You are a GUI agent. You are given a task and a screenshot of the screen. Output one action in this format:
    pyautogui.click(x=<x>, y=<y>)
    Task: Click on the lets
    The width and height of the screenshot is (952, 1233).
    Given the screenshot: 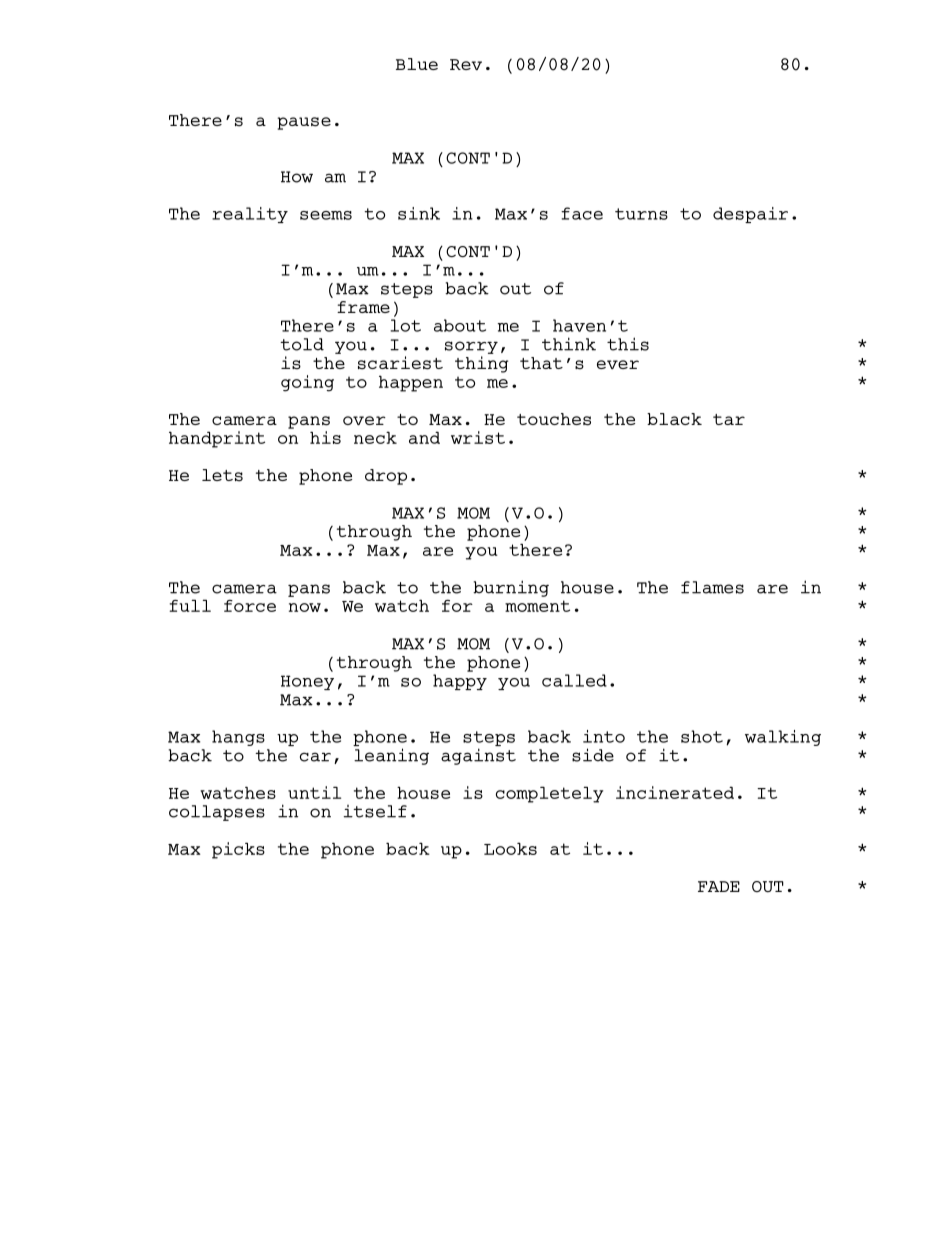 What is the action you would take?
    pyautogui.click(x=222, y=475)
